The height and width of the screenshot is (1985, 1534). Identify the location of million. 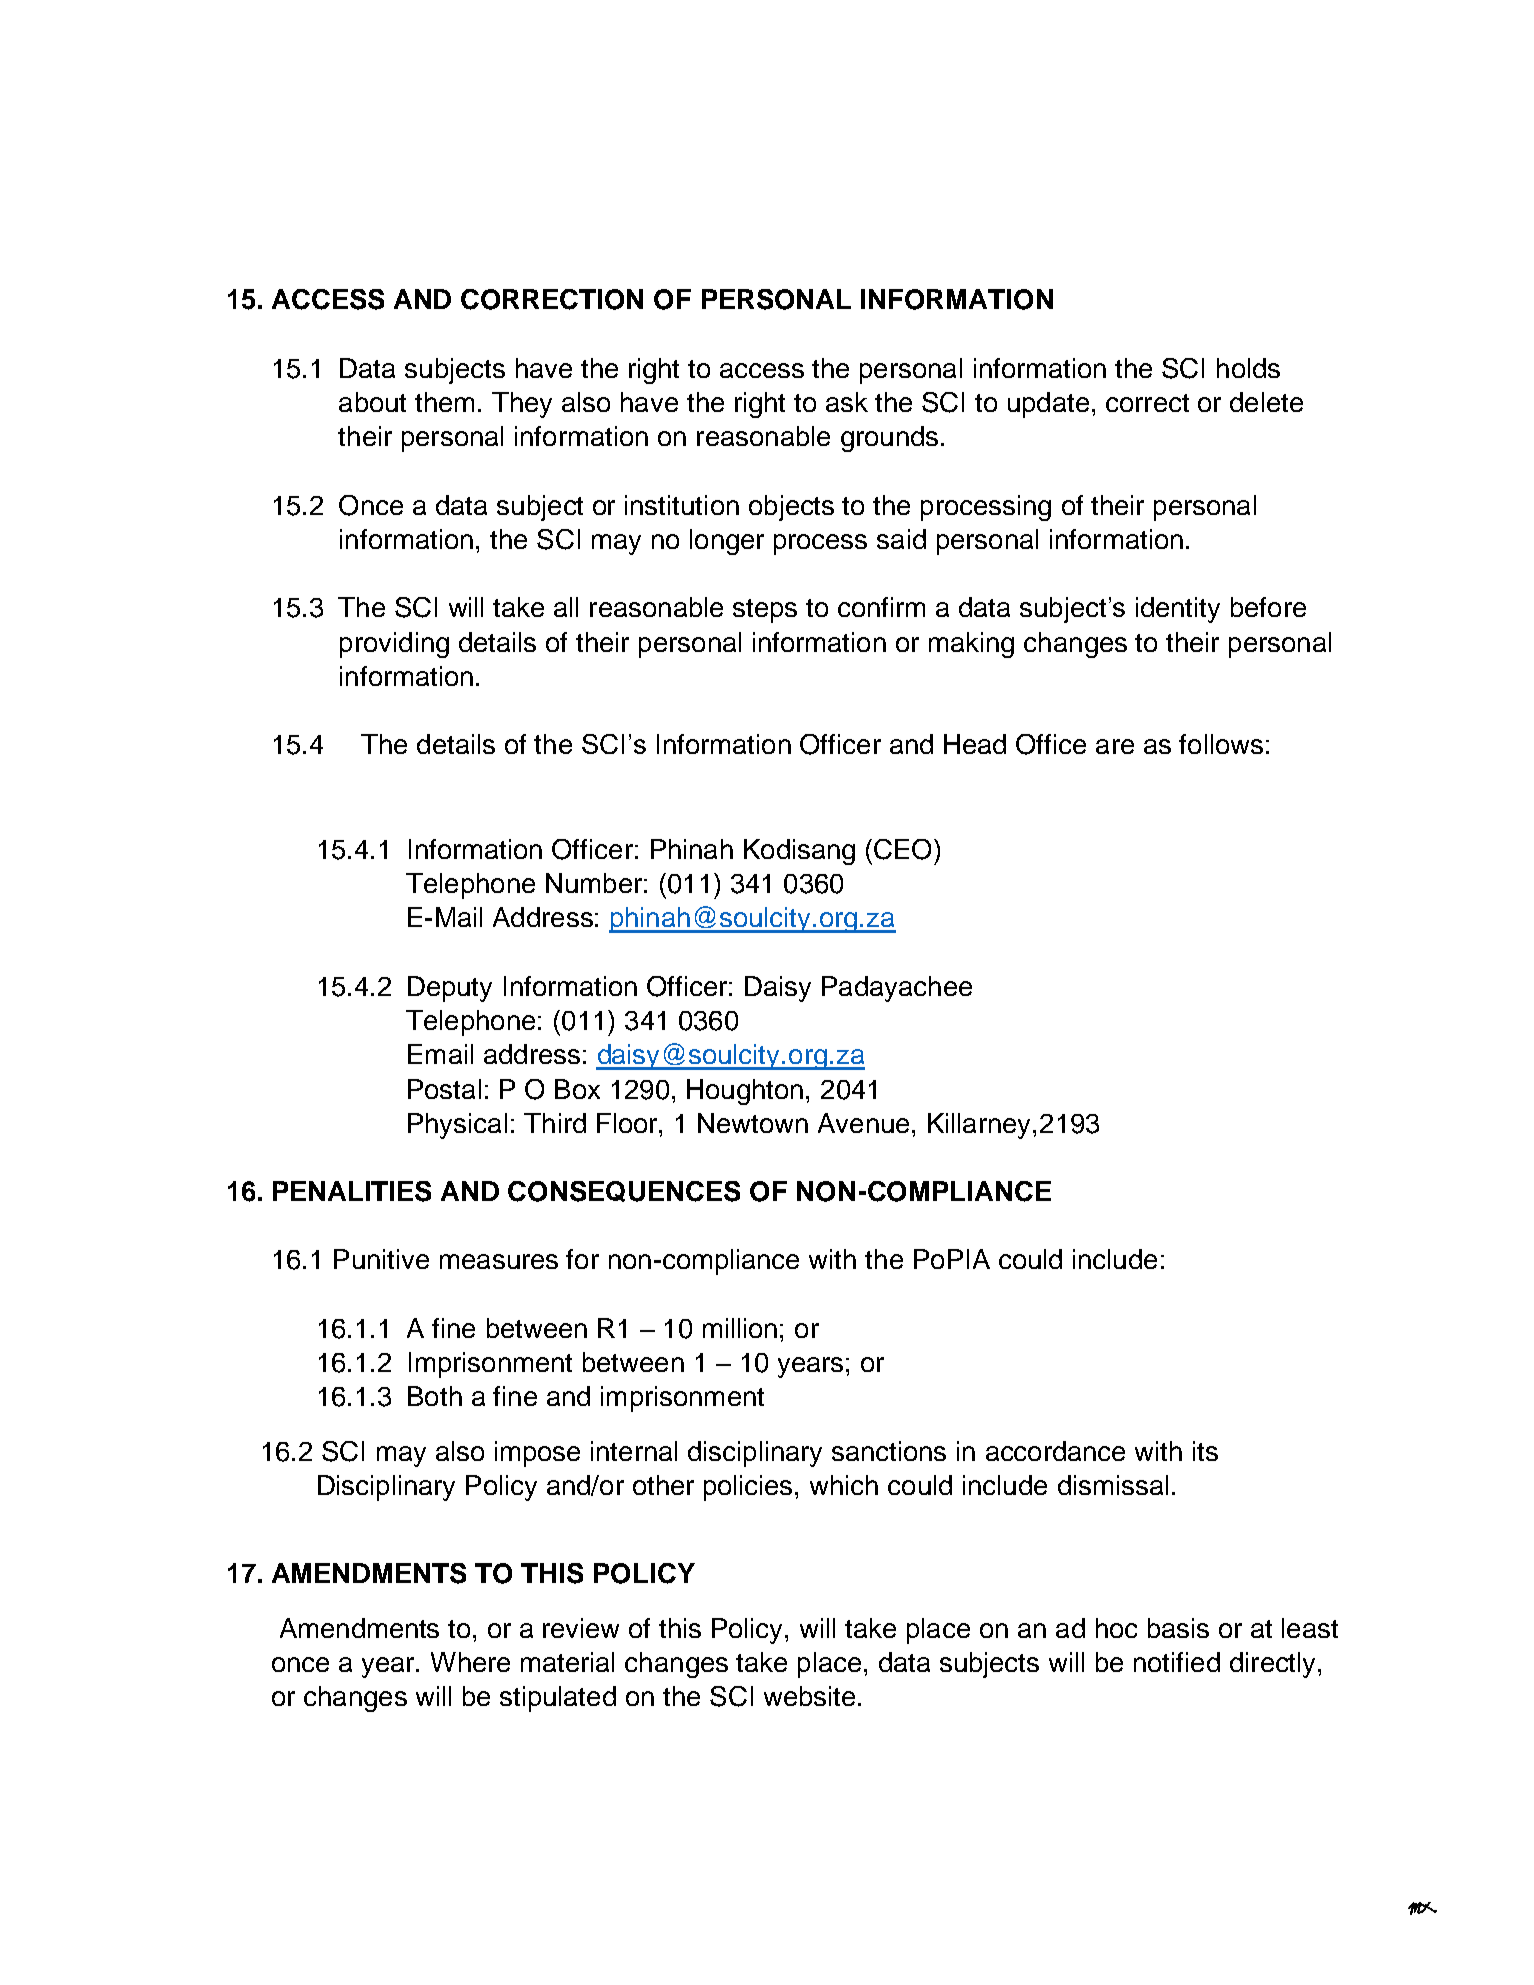
(740, 1328).
